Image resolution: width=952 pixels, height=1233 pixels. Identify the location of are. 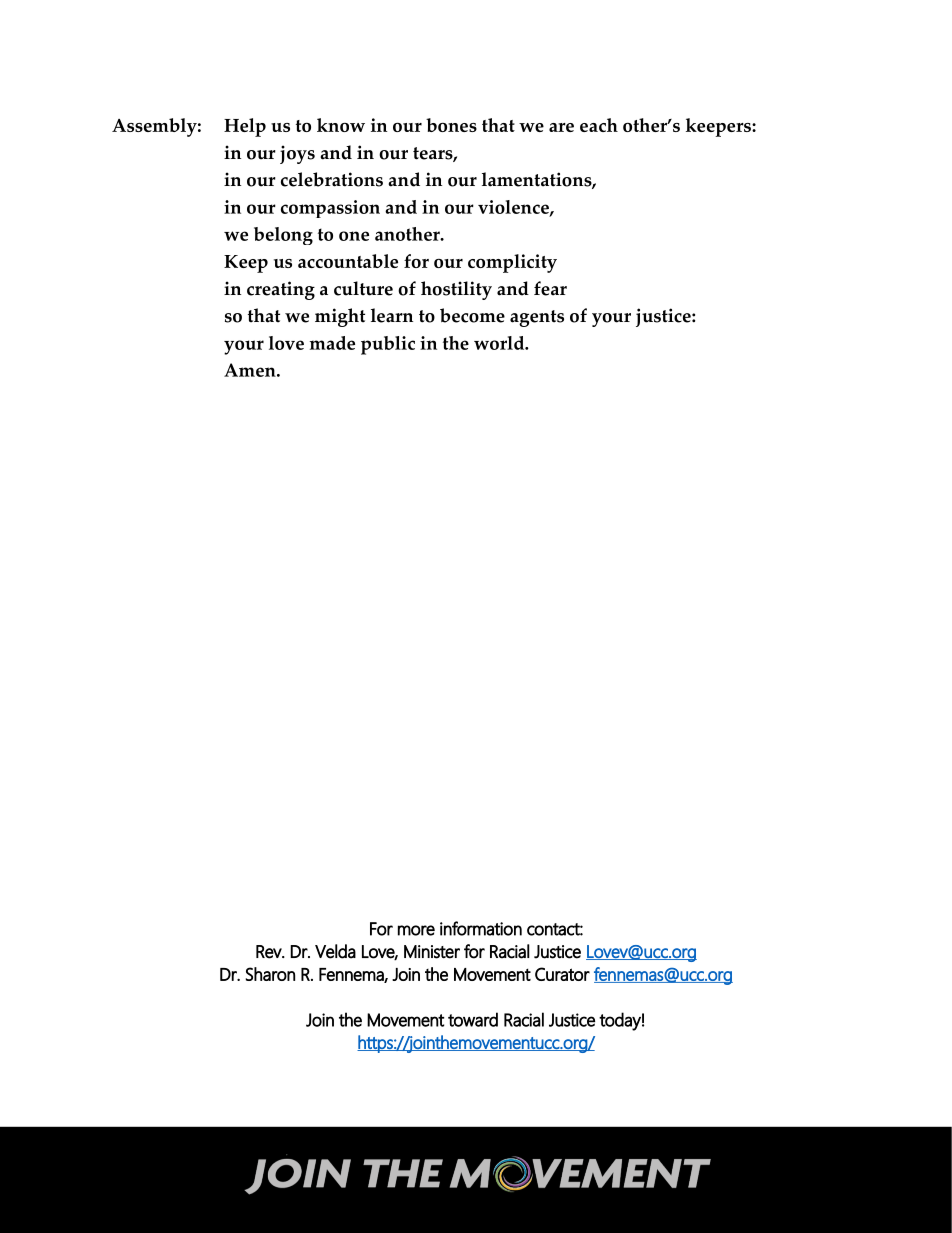
(561, 127).
